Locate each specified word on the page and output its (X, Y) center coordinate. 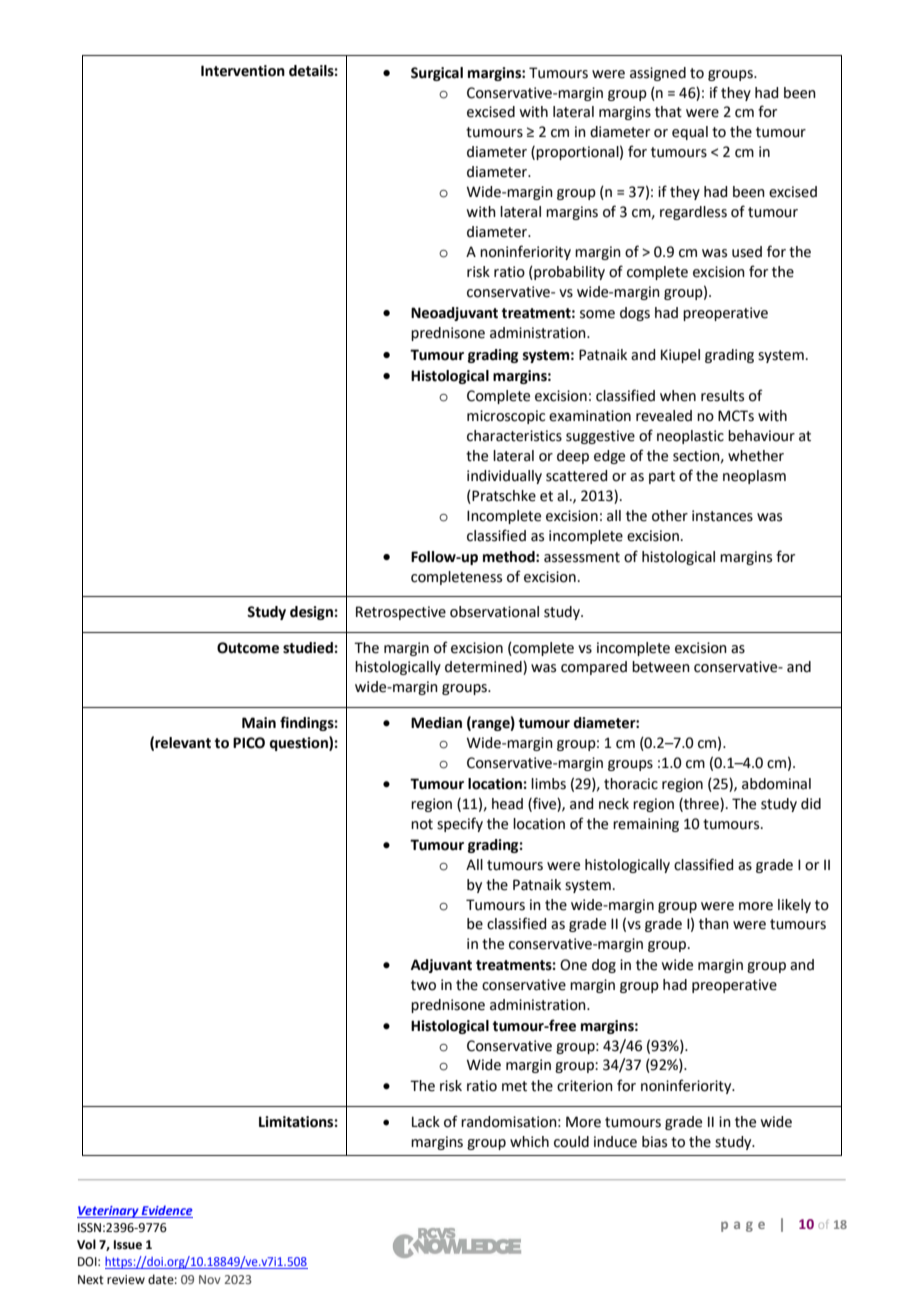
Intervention (243, 71)
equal (690, 133)
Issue (128, 1245)
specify (460, 824)
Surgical (437, 74)
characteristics (514, 436)
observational (494, 612)
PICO (249, 743)
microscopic (506, 417)
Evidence (166, 1211)
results (722, 396)
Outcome (248, 648)
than (714, 924)
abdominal (776, 784)
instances (722, 516)
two (423, 985)
